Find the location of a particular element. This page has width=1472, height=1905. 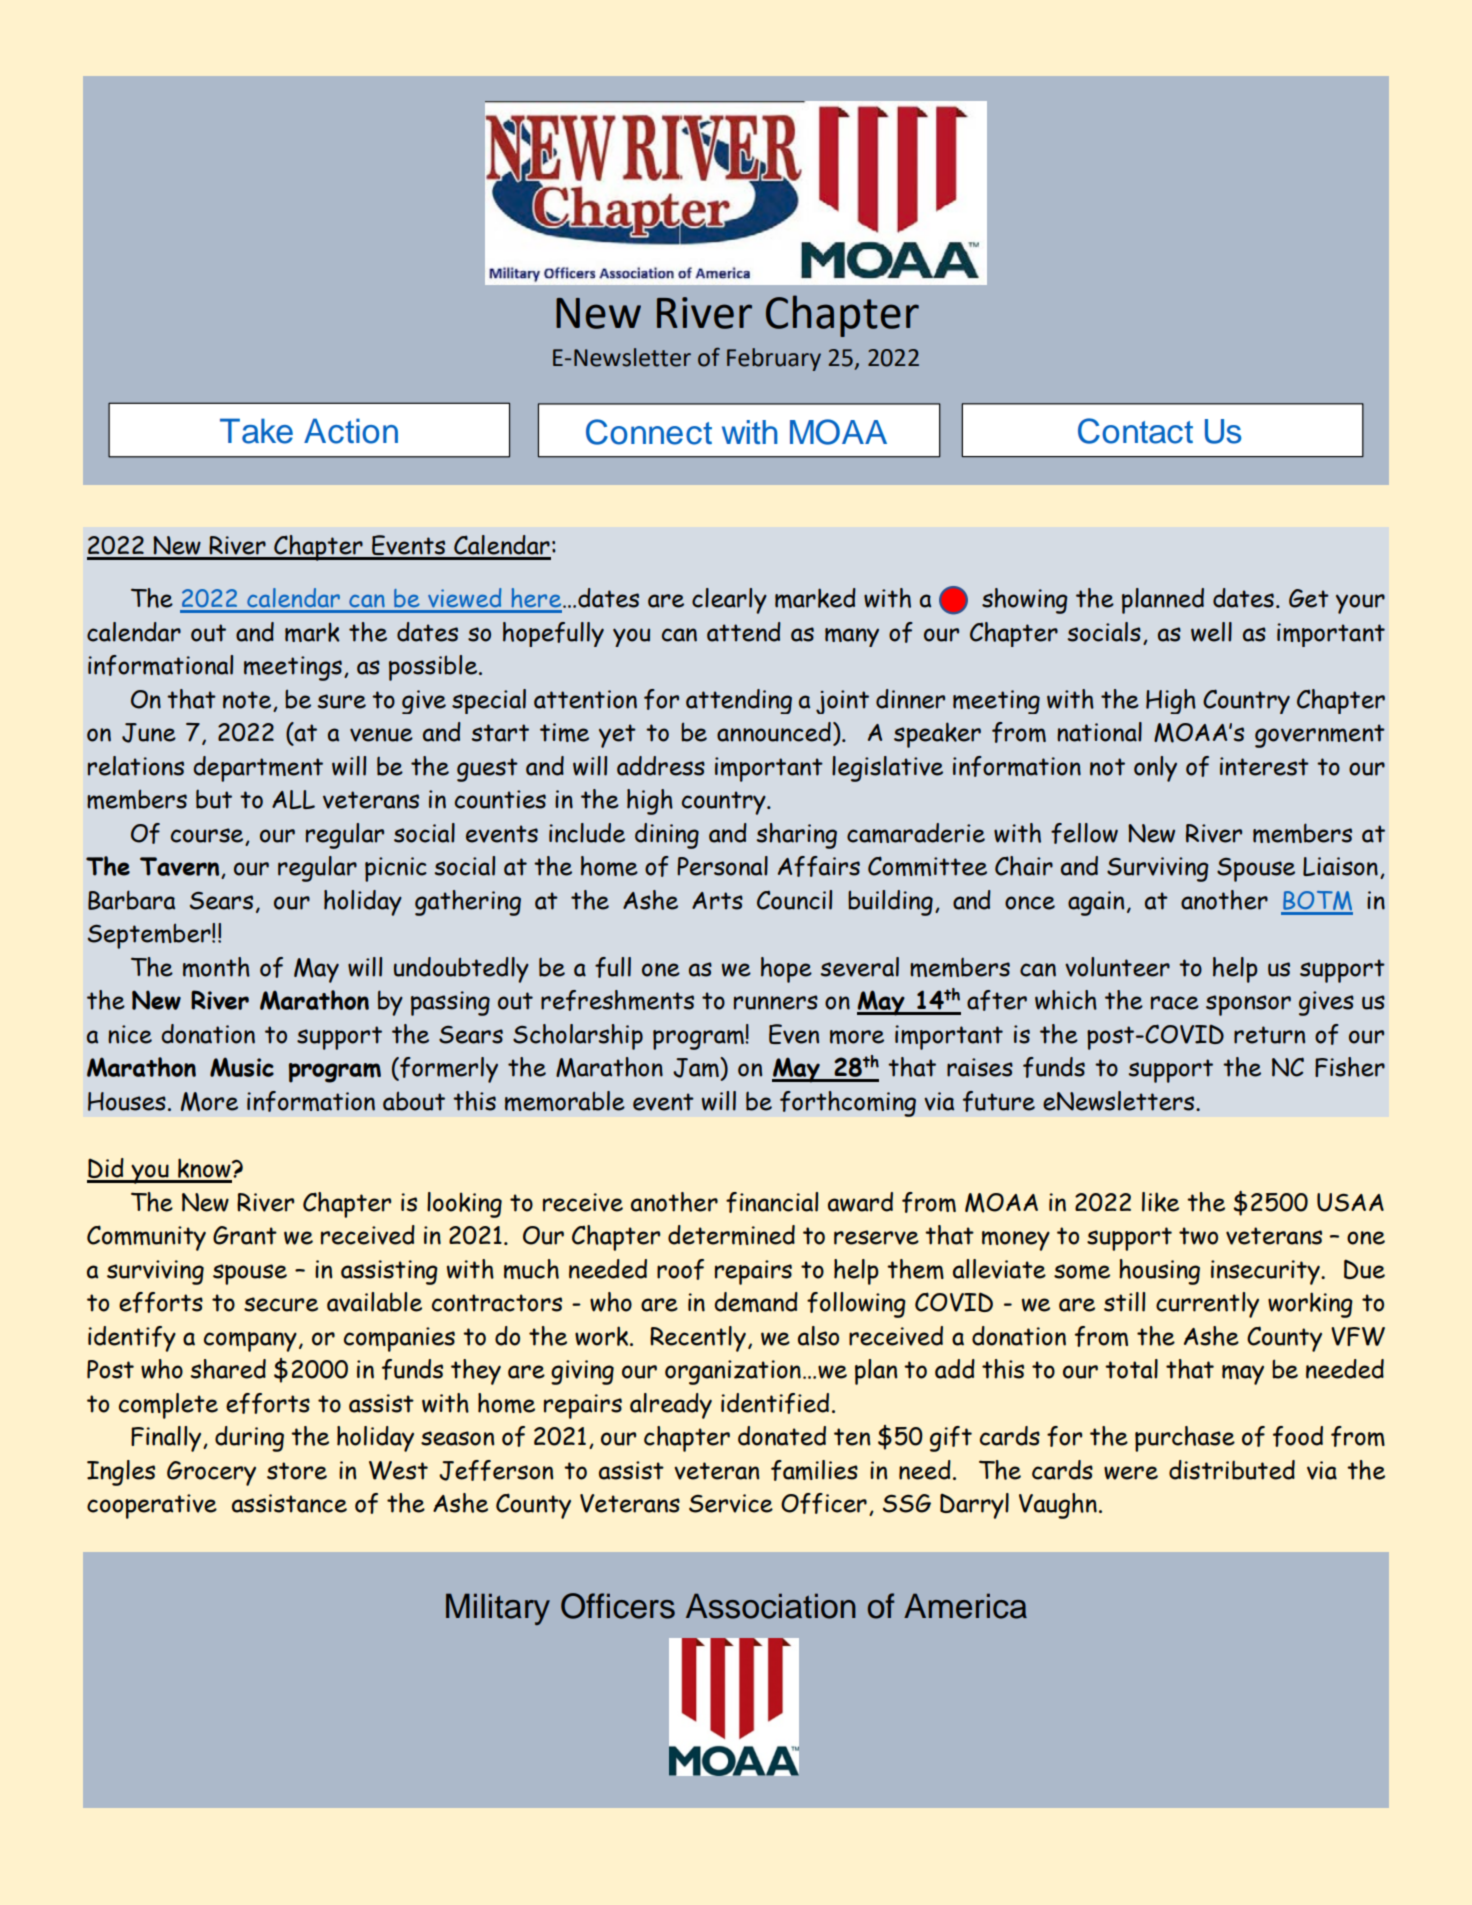

Association is located at coordinates (771, 1606).
